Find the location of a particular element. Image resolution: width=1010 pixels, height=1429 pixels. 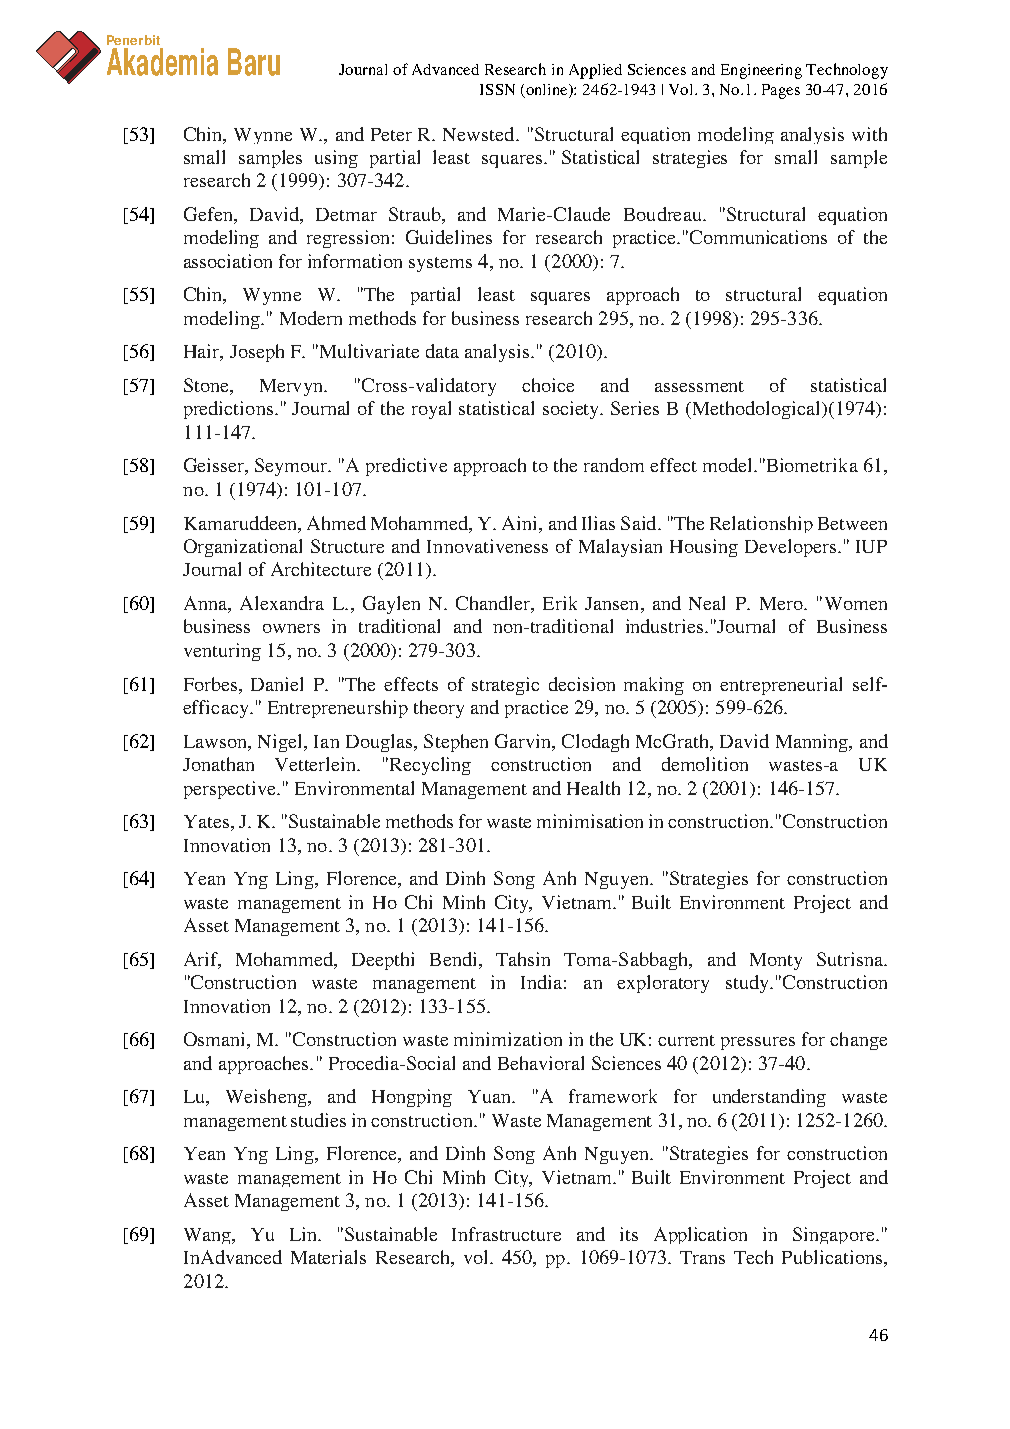

ISSN is located at coordinates (497, 89).
